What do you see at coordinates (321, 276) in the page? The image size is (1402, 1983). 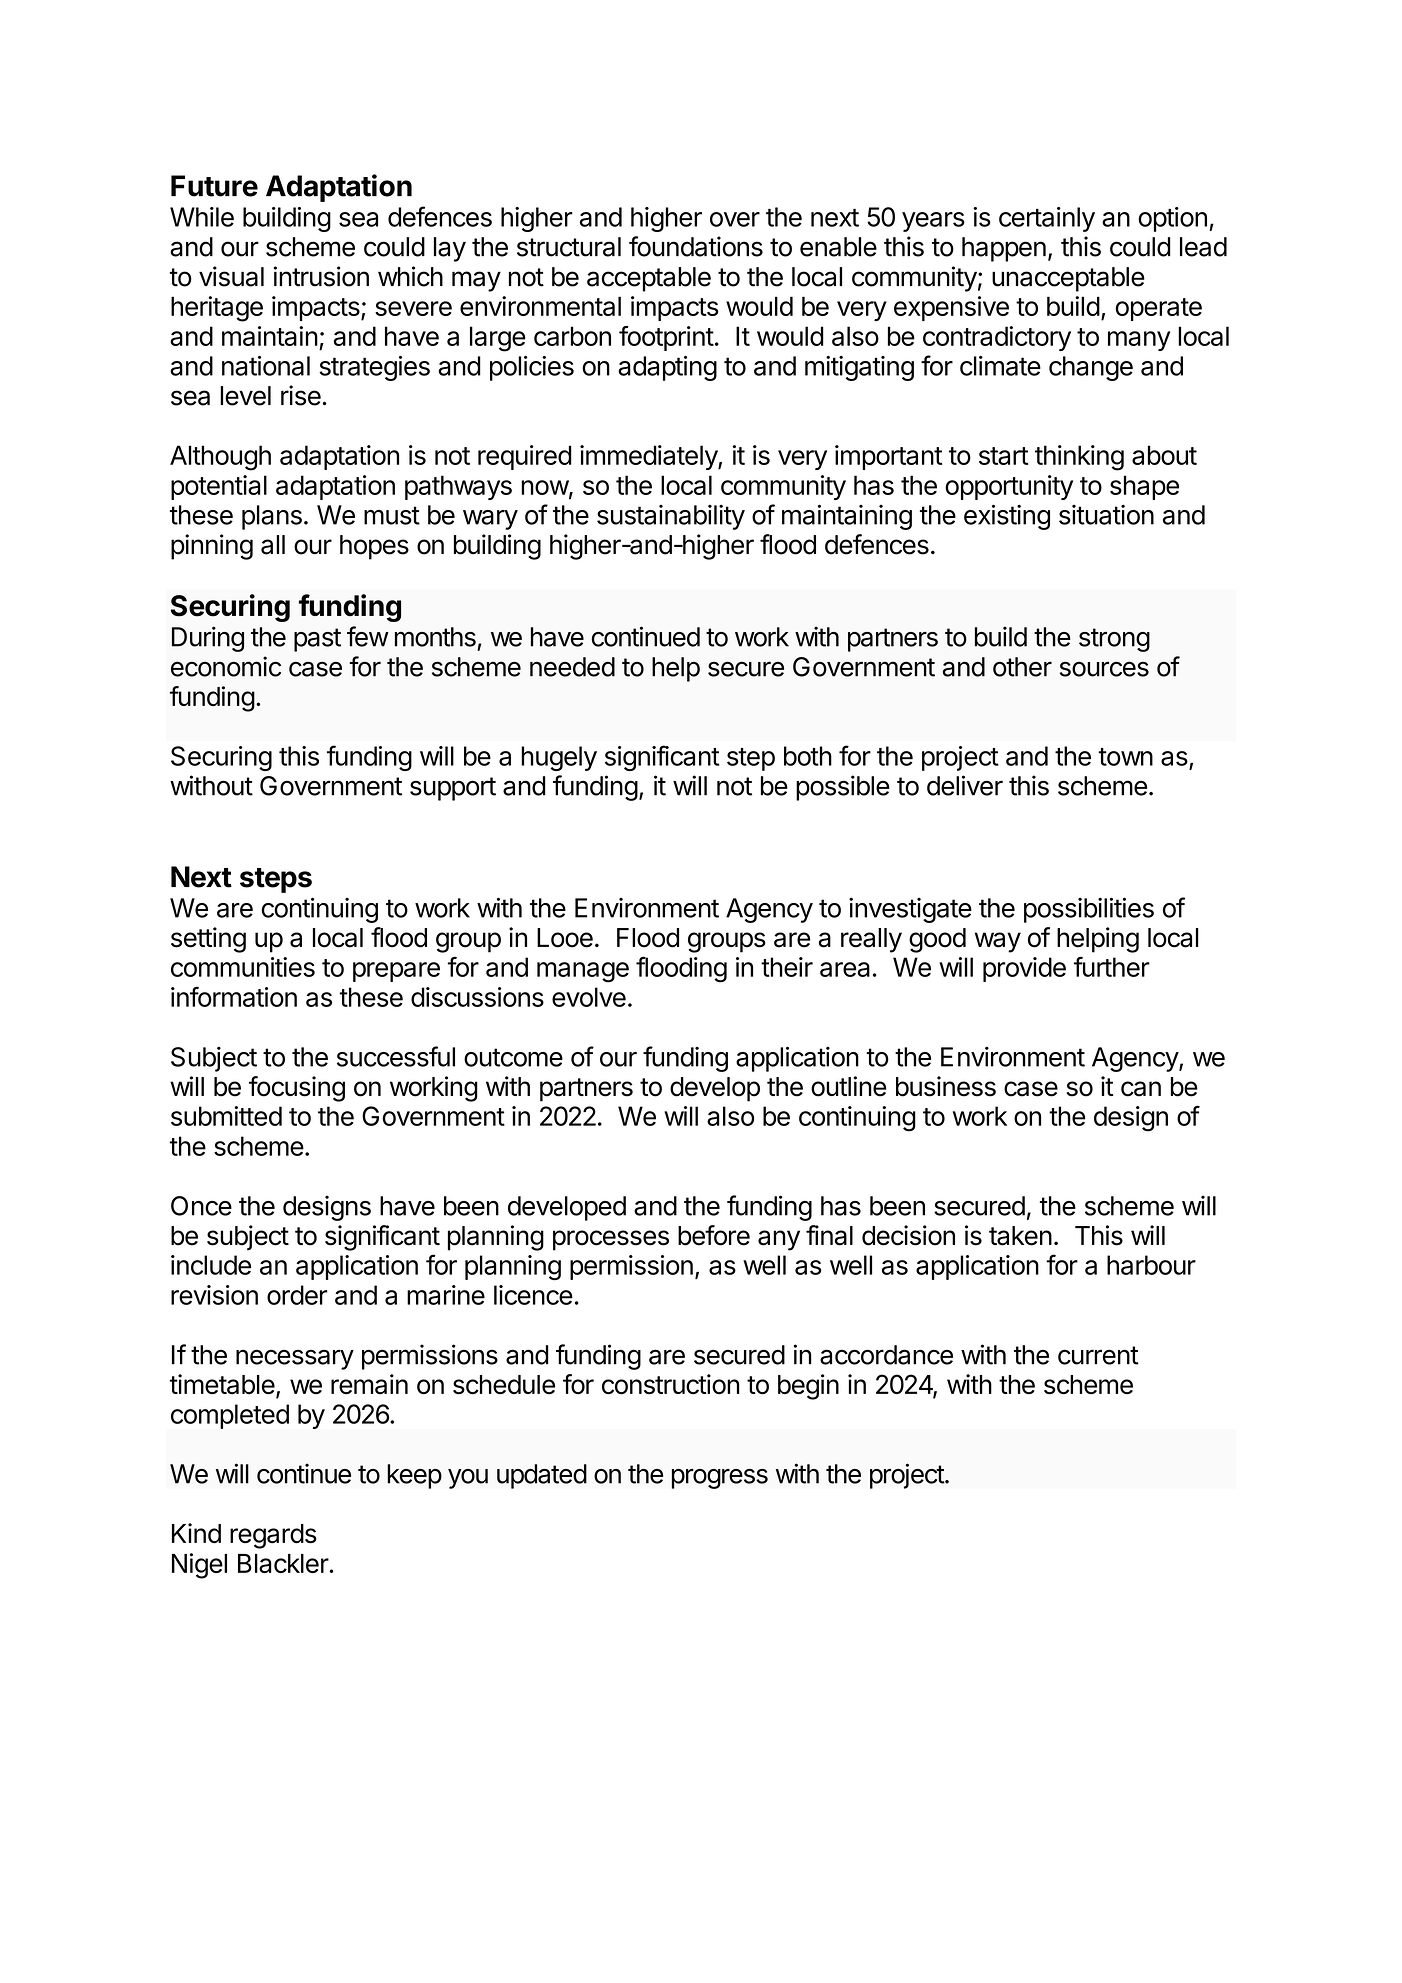 I see `intrusion` at bounding box center [321, 276].
